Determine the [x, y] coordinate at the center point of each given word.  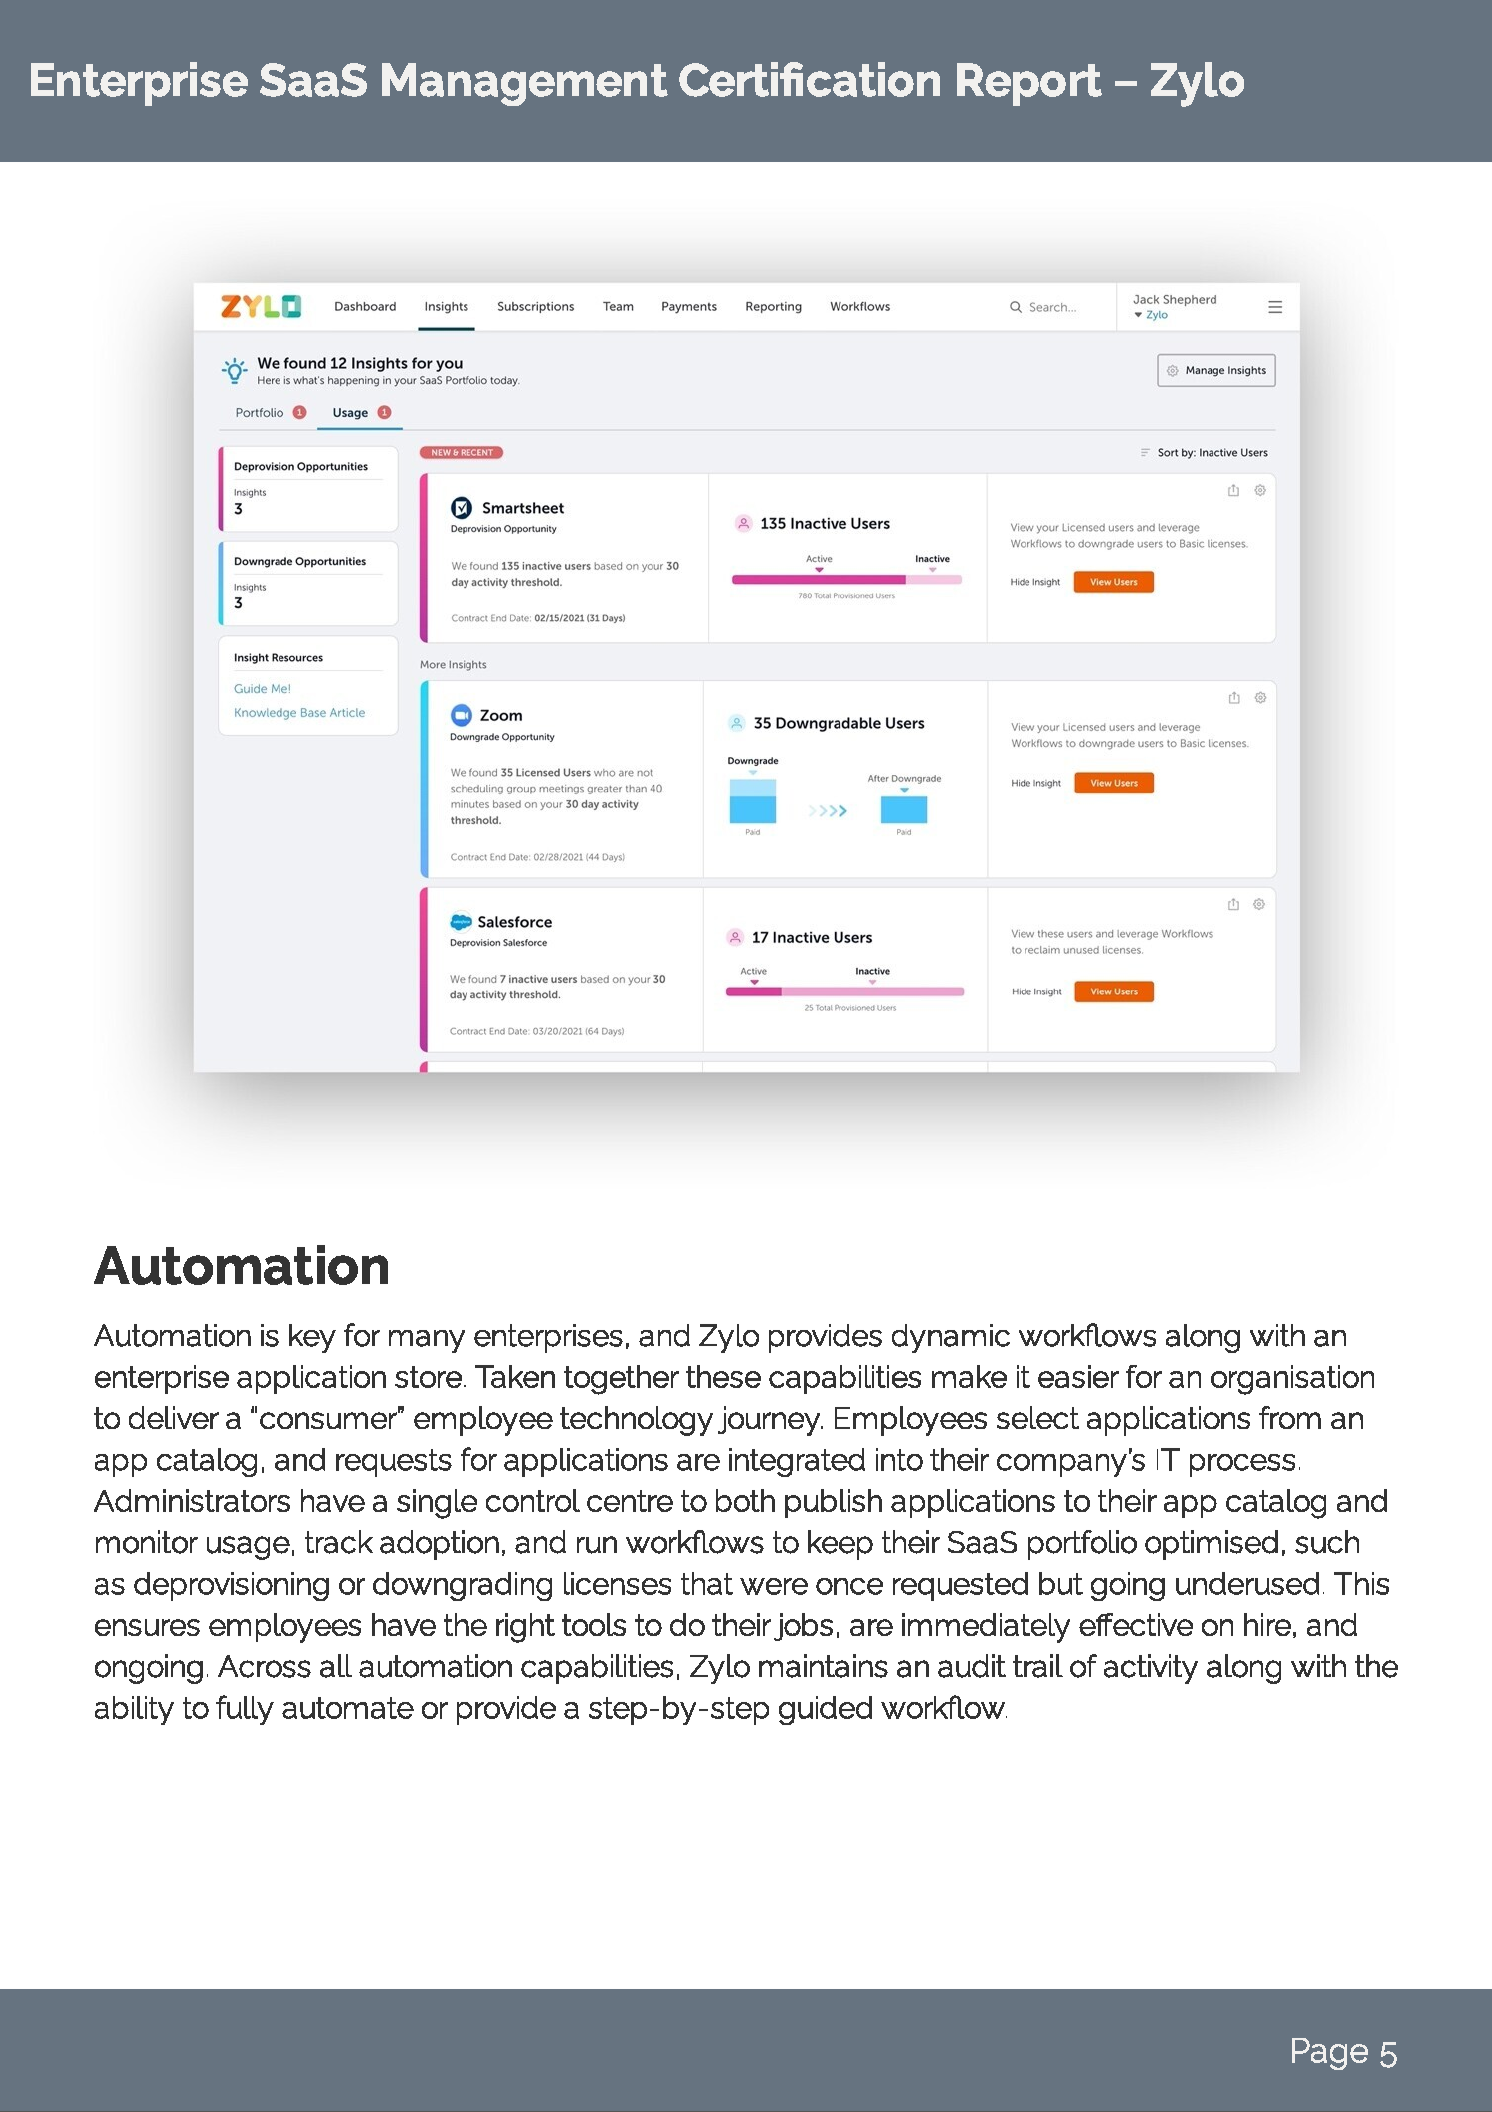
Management [525, 84]
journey [770, 1421]
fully [245, 1710]
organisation [1292, 1380]
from [1290, 1417]
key [312, 1338]
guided [825, 1710]
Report [1029, 84]
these [723, 1376]
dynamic [951, 1338]
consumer [329, 1419]
